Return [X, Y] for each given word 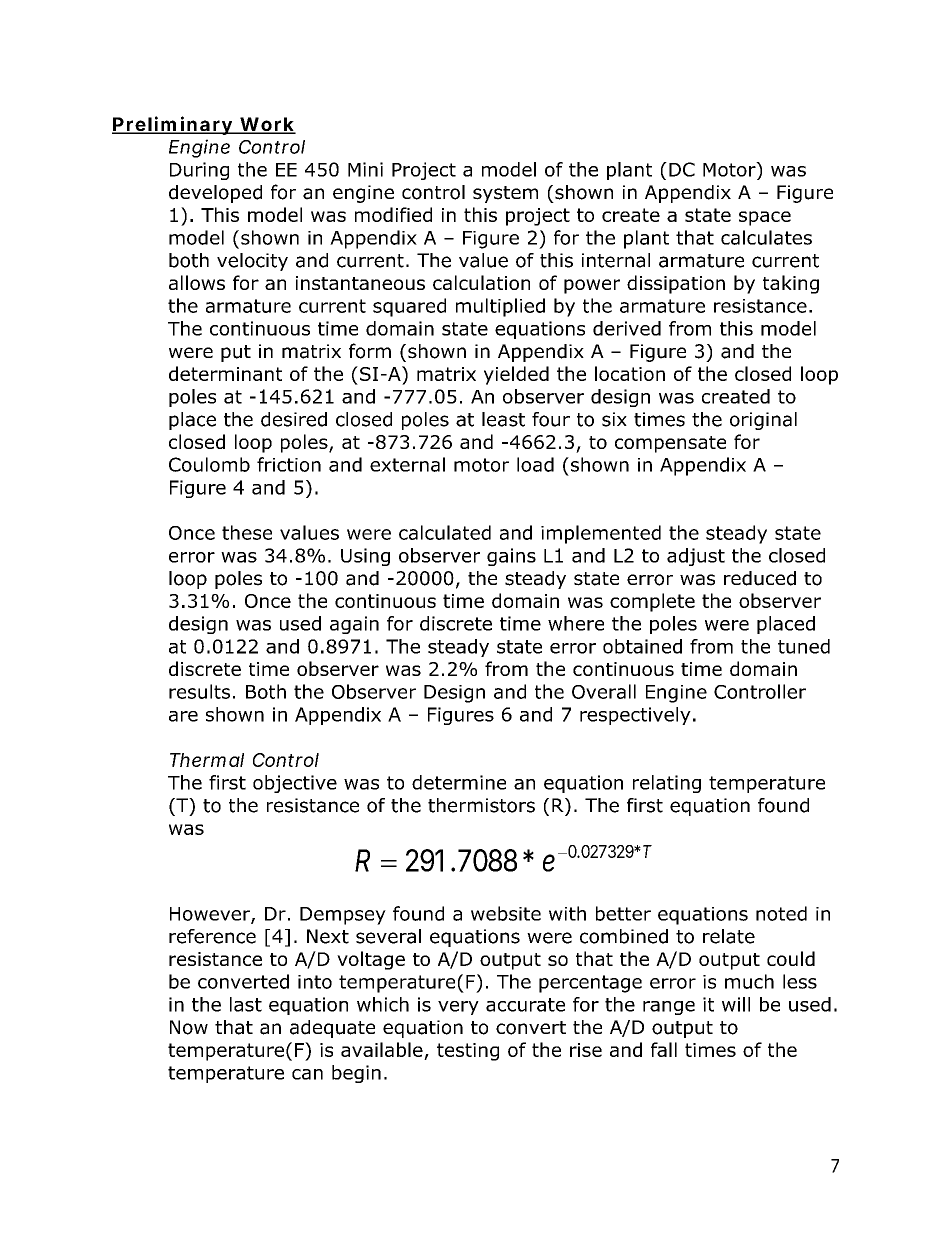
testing [468, 1052]
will [736, 1004]
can [307, 1074]
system [505, 194]
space [765, 218]
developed [215, 194]
